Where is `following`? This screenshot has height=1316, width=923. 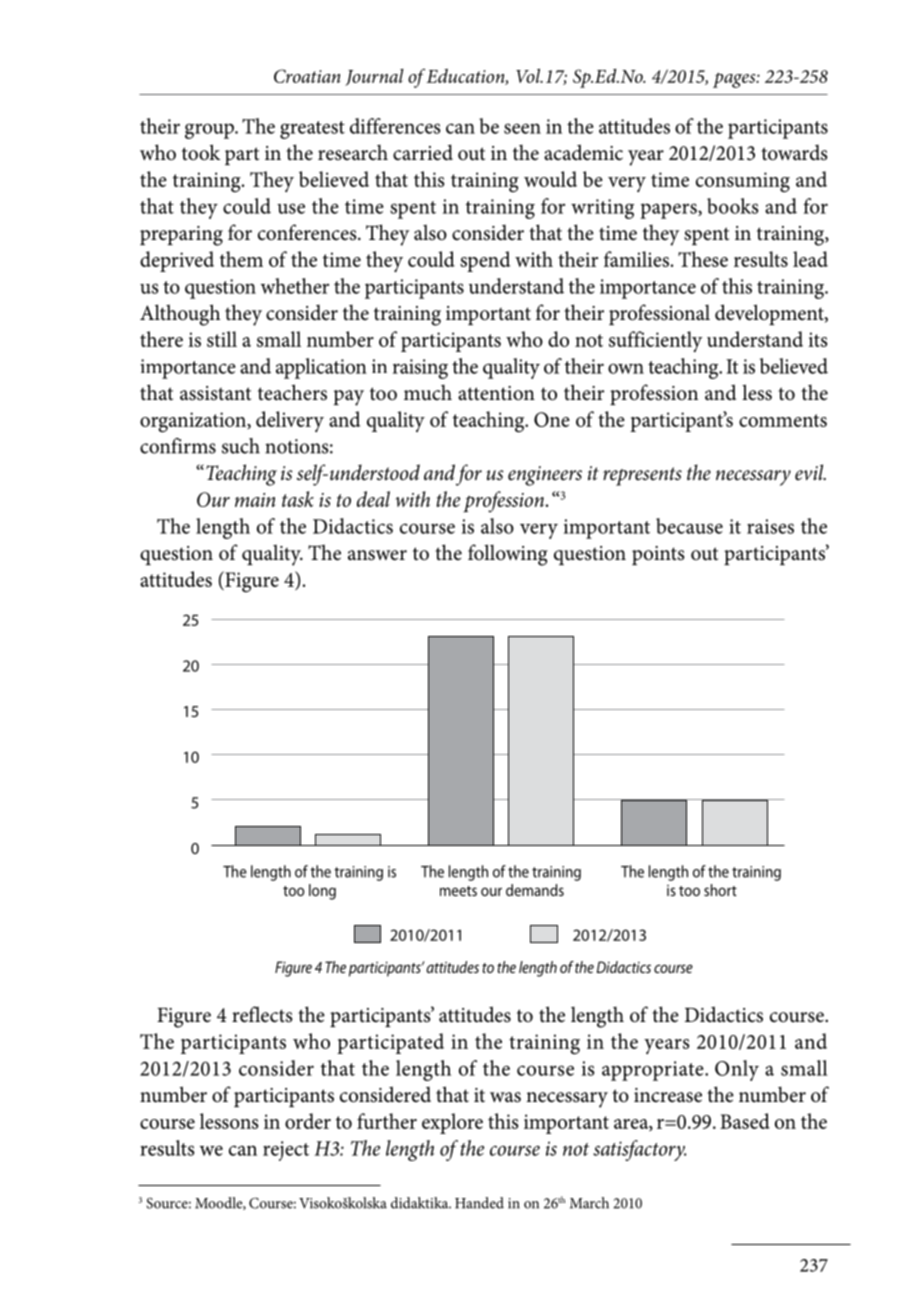 following is located at coordinates (508, 555).
